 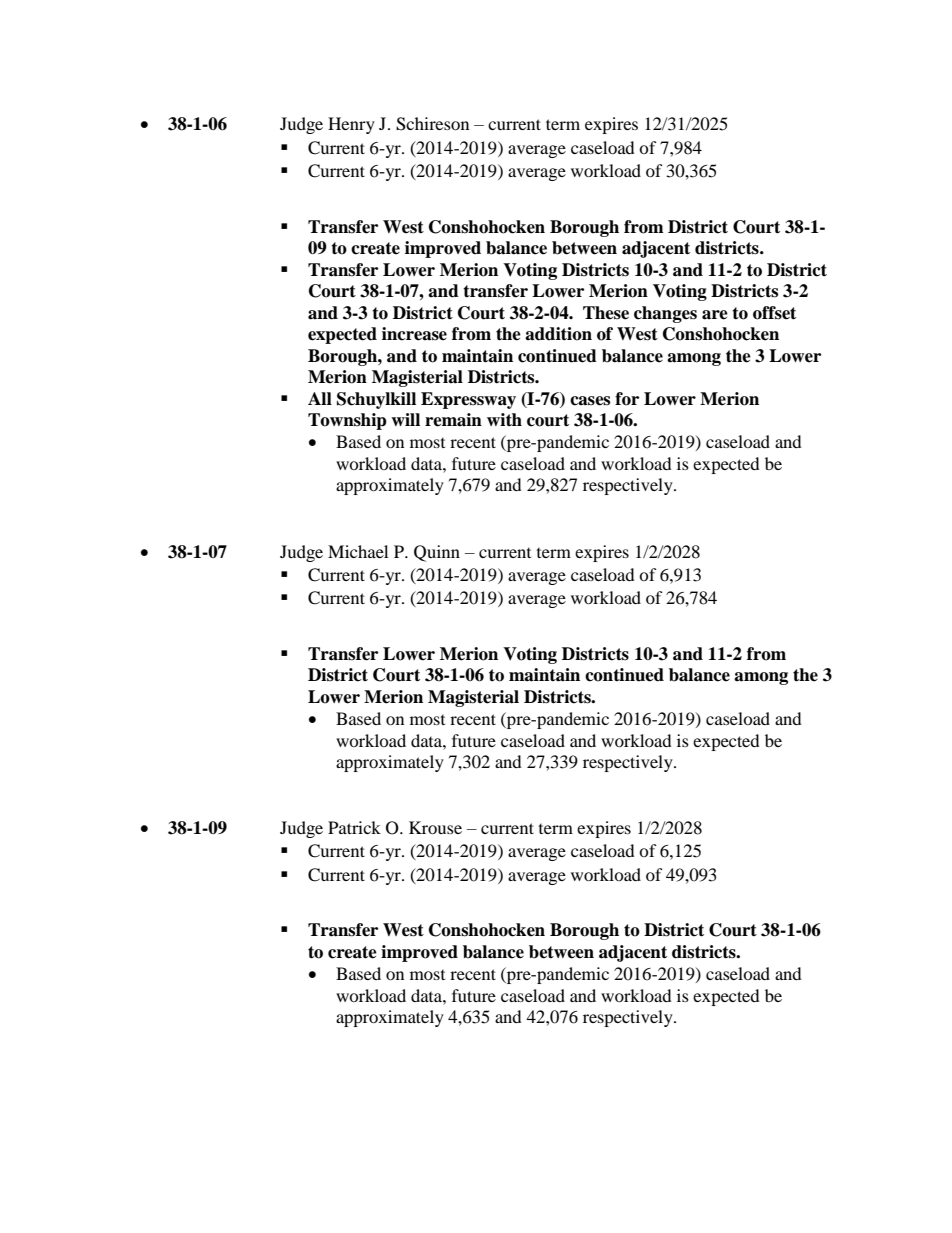 What do you see at coordinates (606, 313) in the page?
I see `These` at bounding box center [606, 313].
